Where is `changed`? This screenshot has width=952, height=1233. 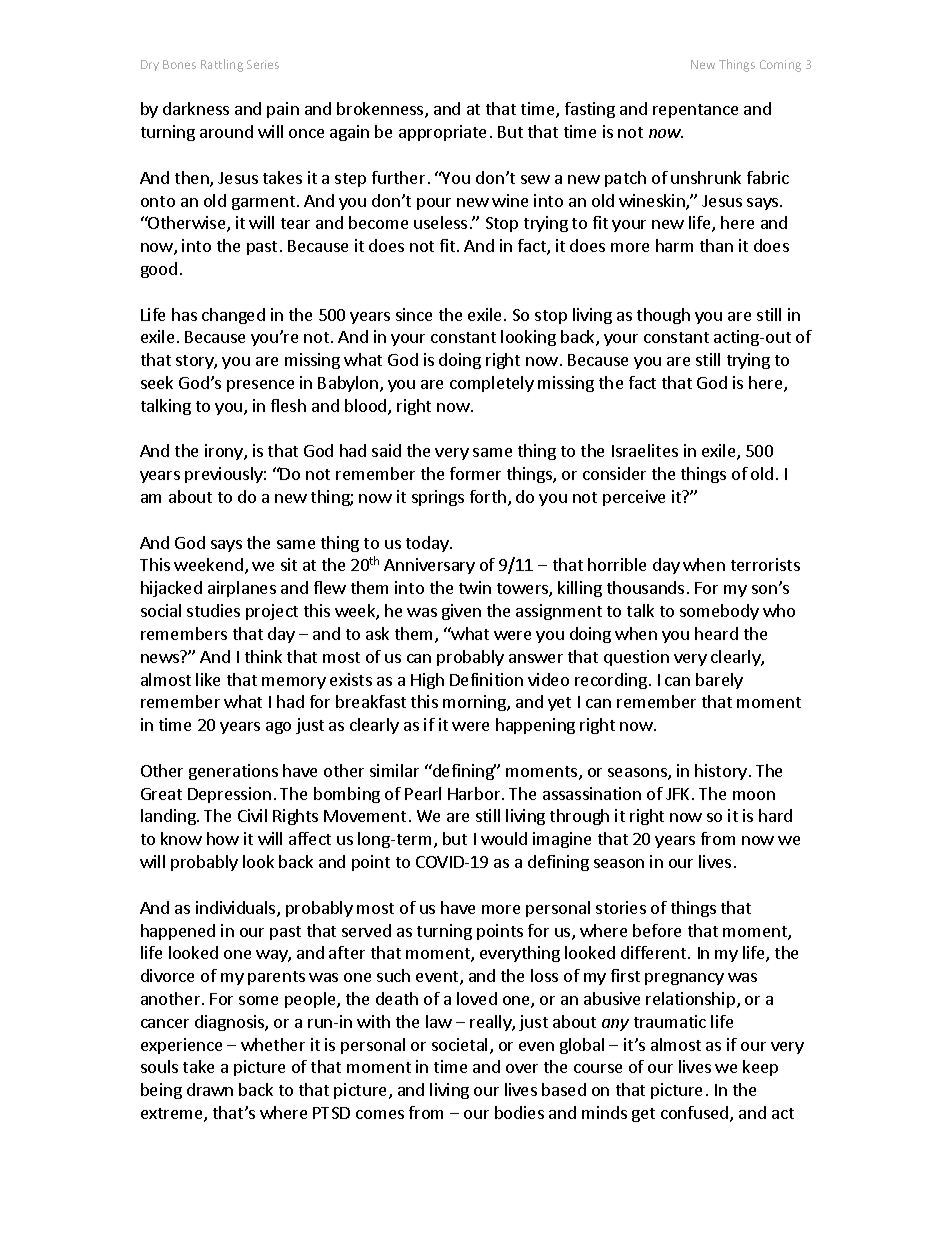 changed is located at coordinates (233, 316).
